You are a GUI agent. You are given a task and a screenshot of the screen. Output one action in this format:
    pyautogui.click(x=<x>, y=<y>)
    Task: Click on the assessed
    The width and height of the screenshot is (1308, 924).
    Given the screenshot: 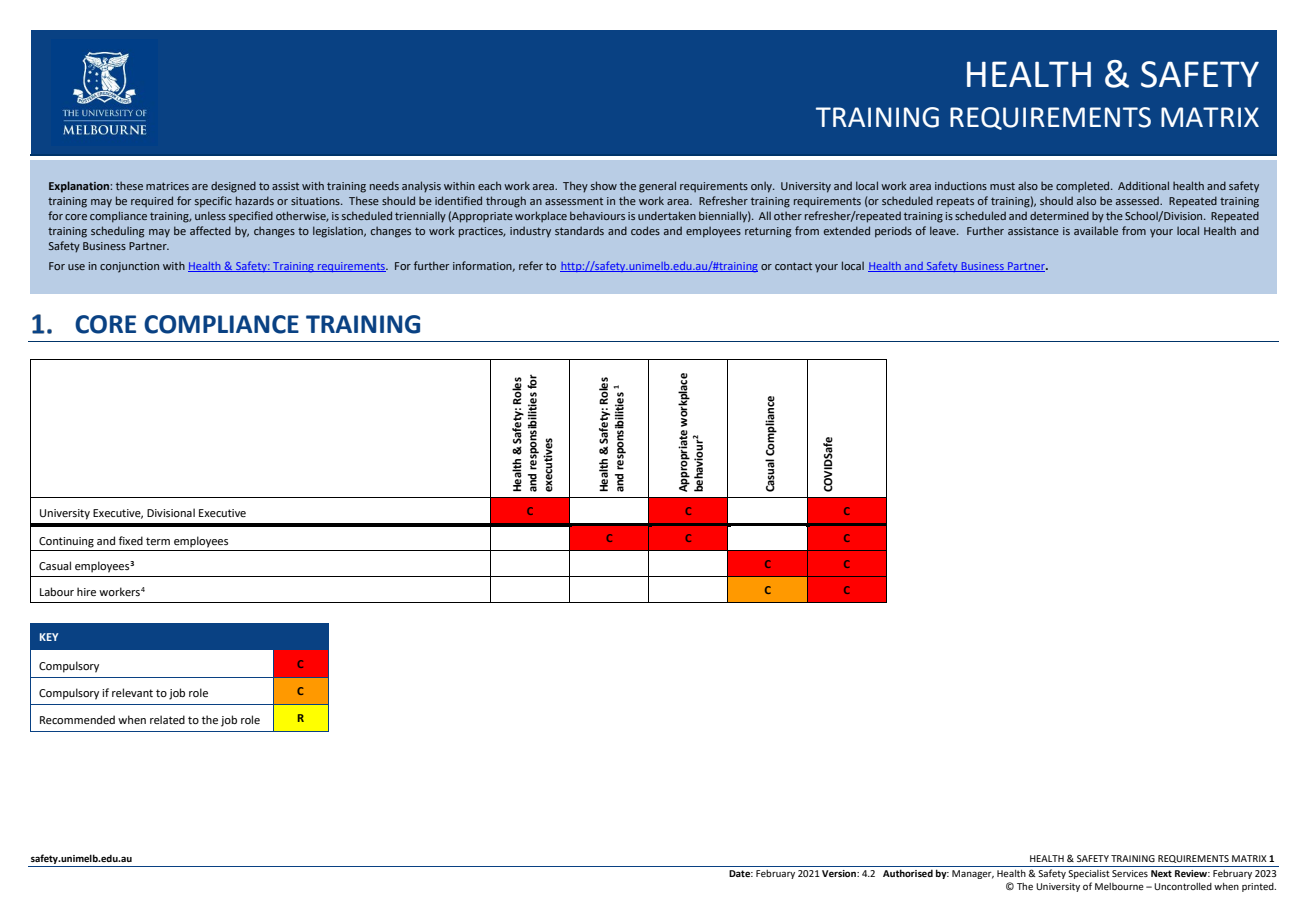 What is the action you would take?
    pyautogui.click(x=1138, y=200)
